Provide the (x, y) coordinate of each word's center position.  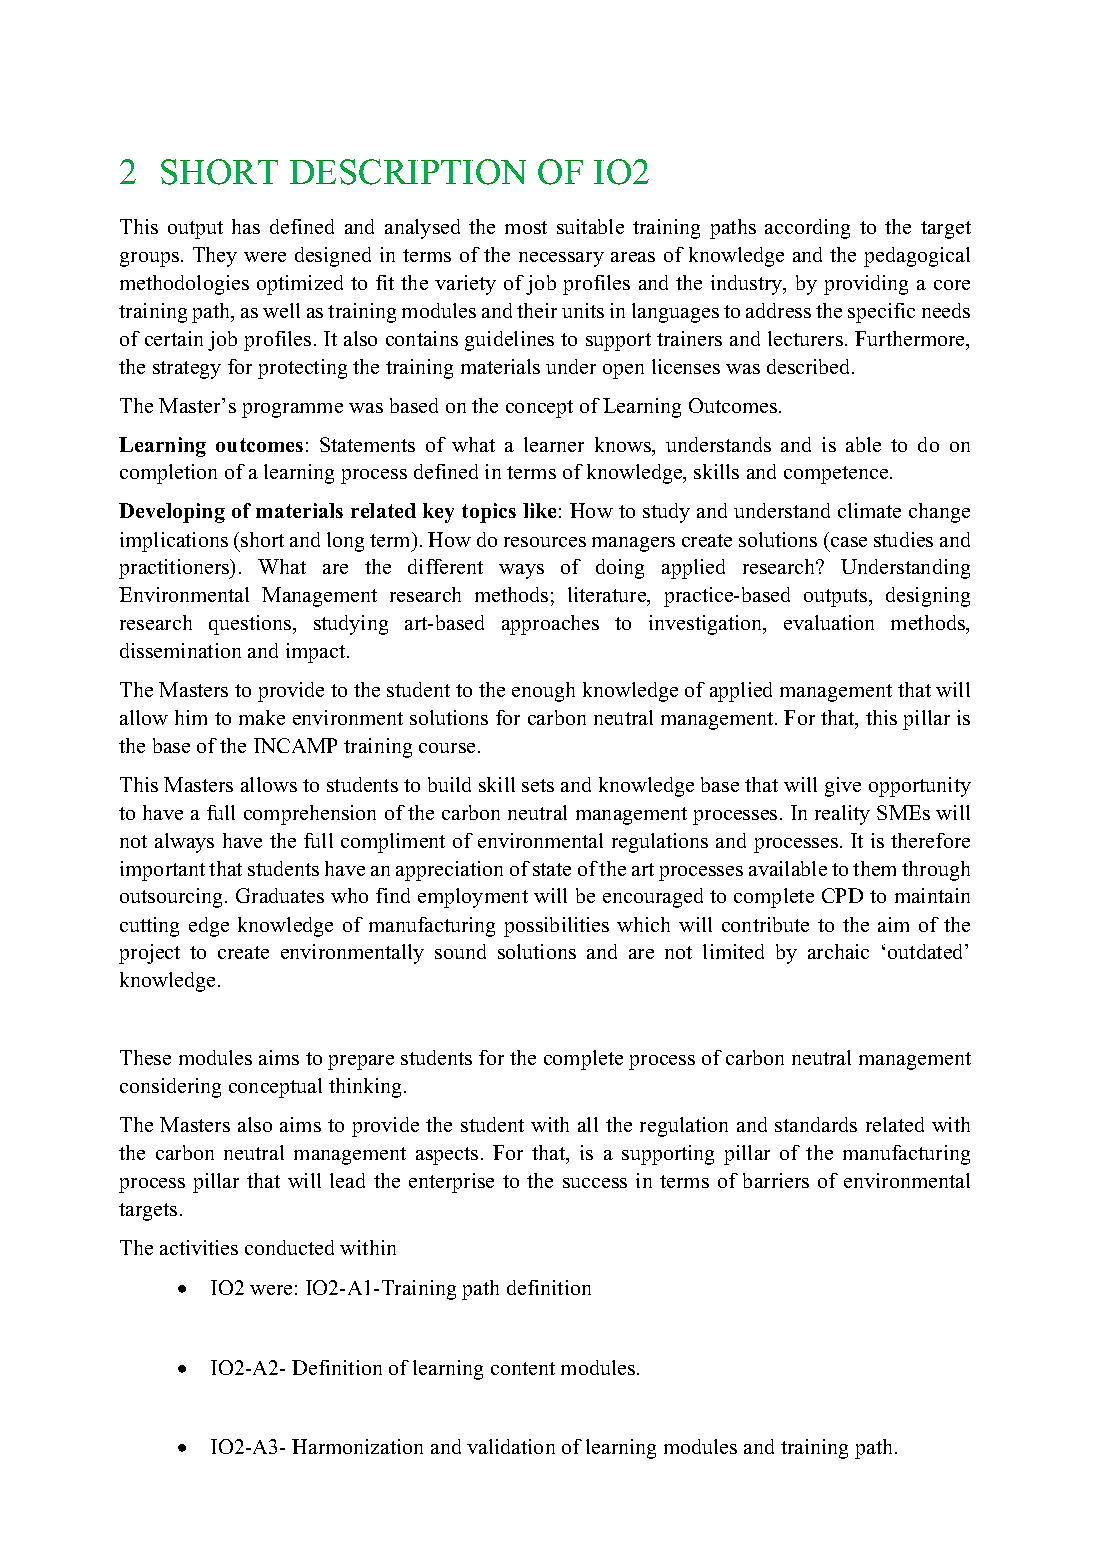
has (246, 226)
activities (199, 1247)
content (523, 1368)
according (807, 229)
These (145, 1057)
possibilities (556, 927)
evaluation (829, 622)
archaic (838, 951)
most (526, 227)
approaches (550, 625)
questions (251, 625)
